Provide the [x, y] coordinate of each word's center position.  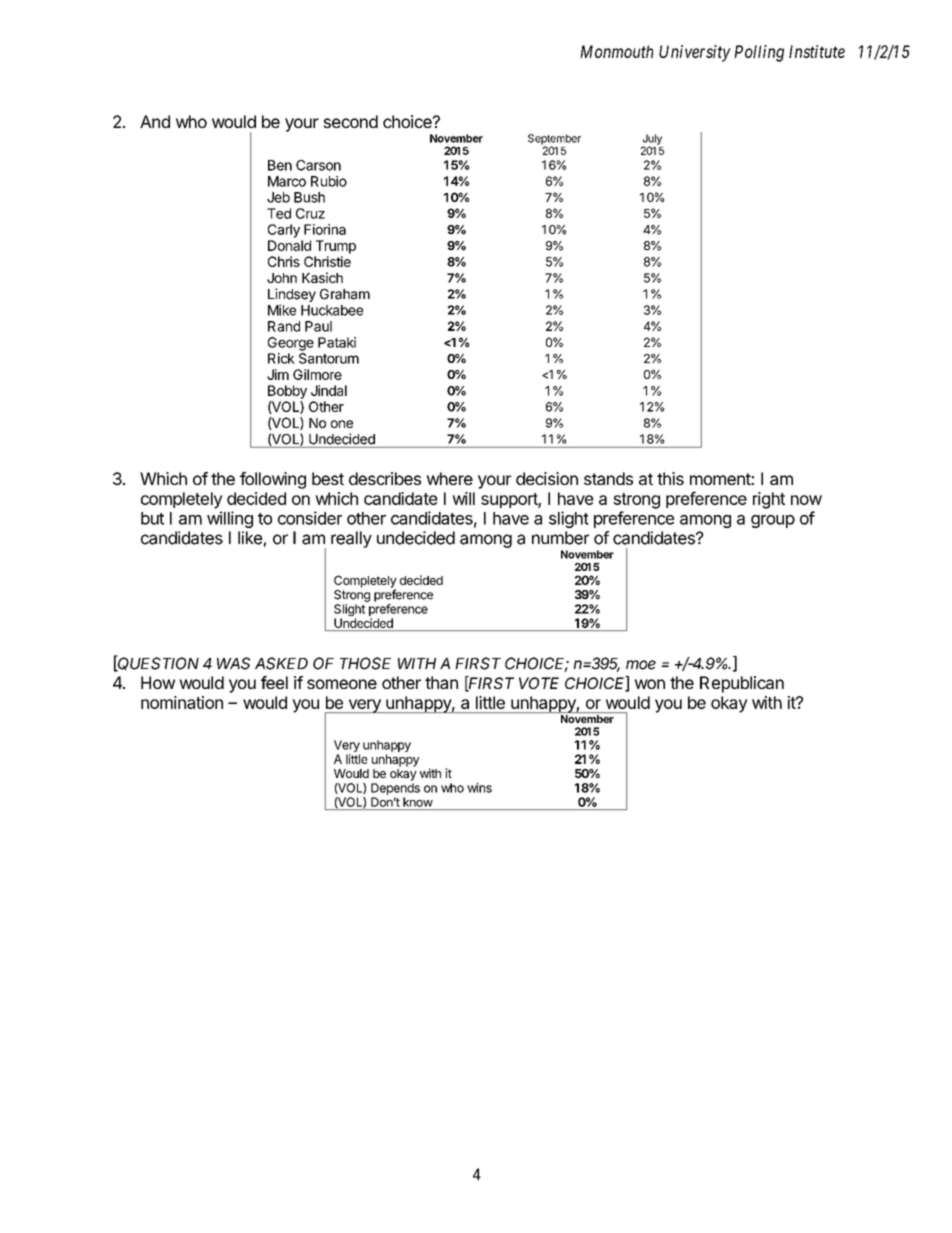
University [695, 53]
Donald [289, 245]
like [250, 538]
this [670, 478]
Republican [742, 684]
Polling [759, 53]
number [560, 538]
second [350, 121]
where [449, 478]
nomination [182, 702]
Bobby [287, 392]
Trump [336, 247]
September [554, 140]
